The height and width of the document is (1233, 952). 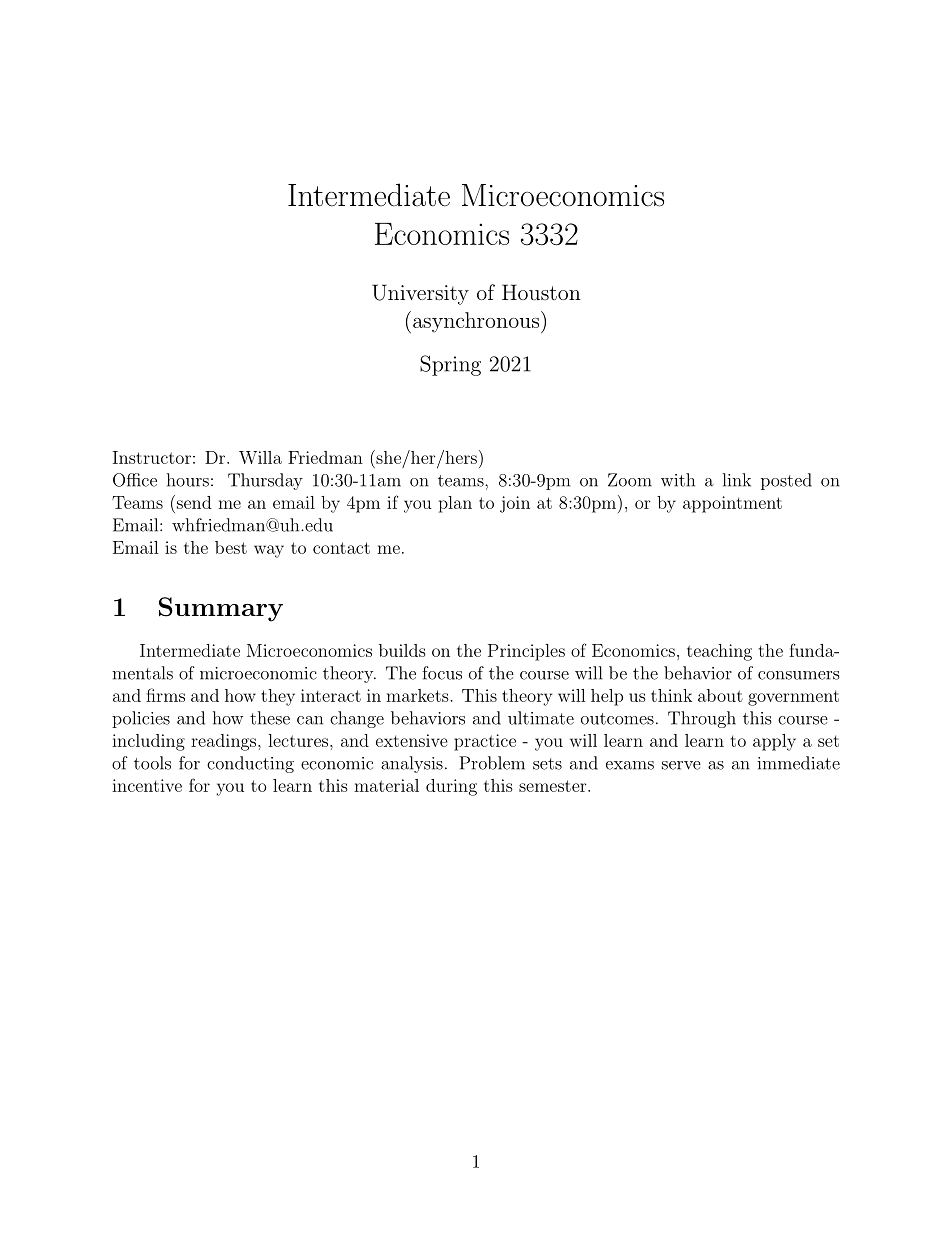 What do you see at coordinates (492, 763) in the document?
I see `Problem` at bounding box center [492, 763].
